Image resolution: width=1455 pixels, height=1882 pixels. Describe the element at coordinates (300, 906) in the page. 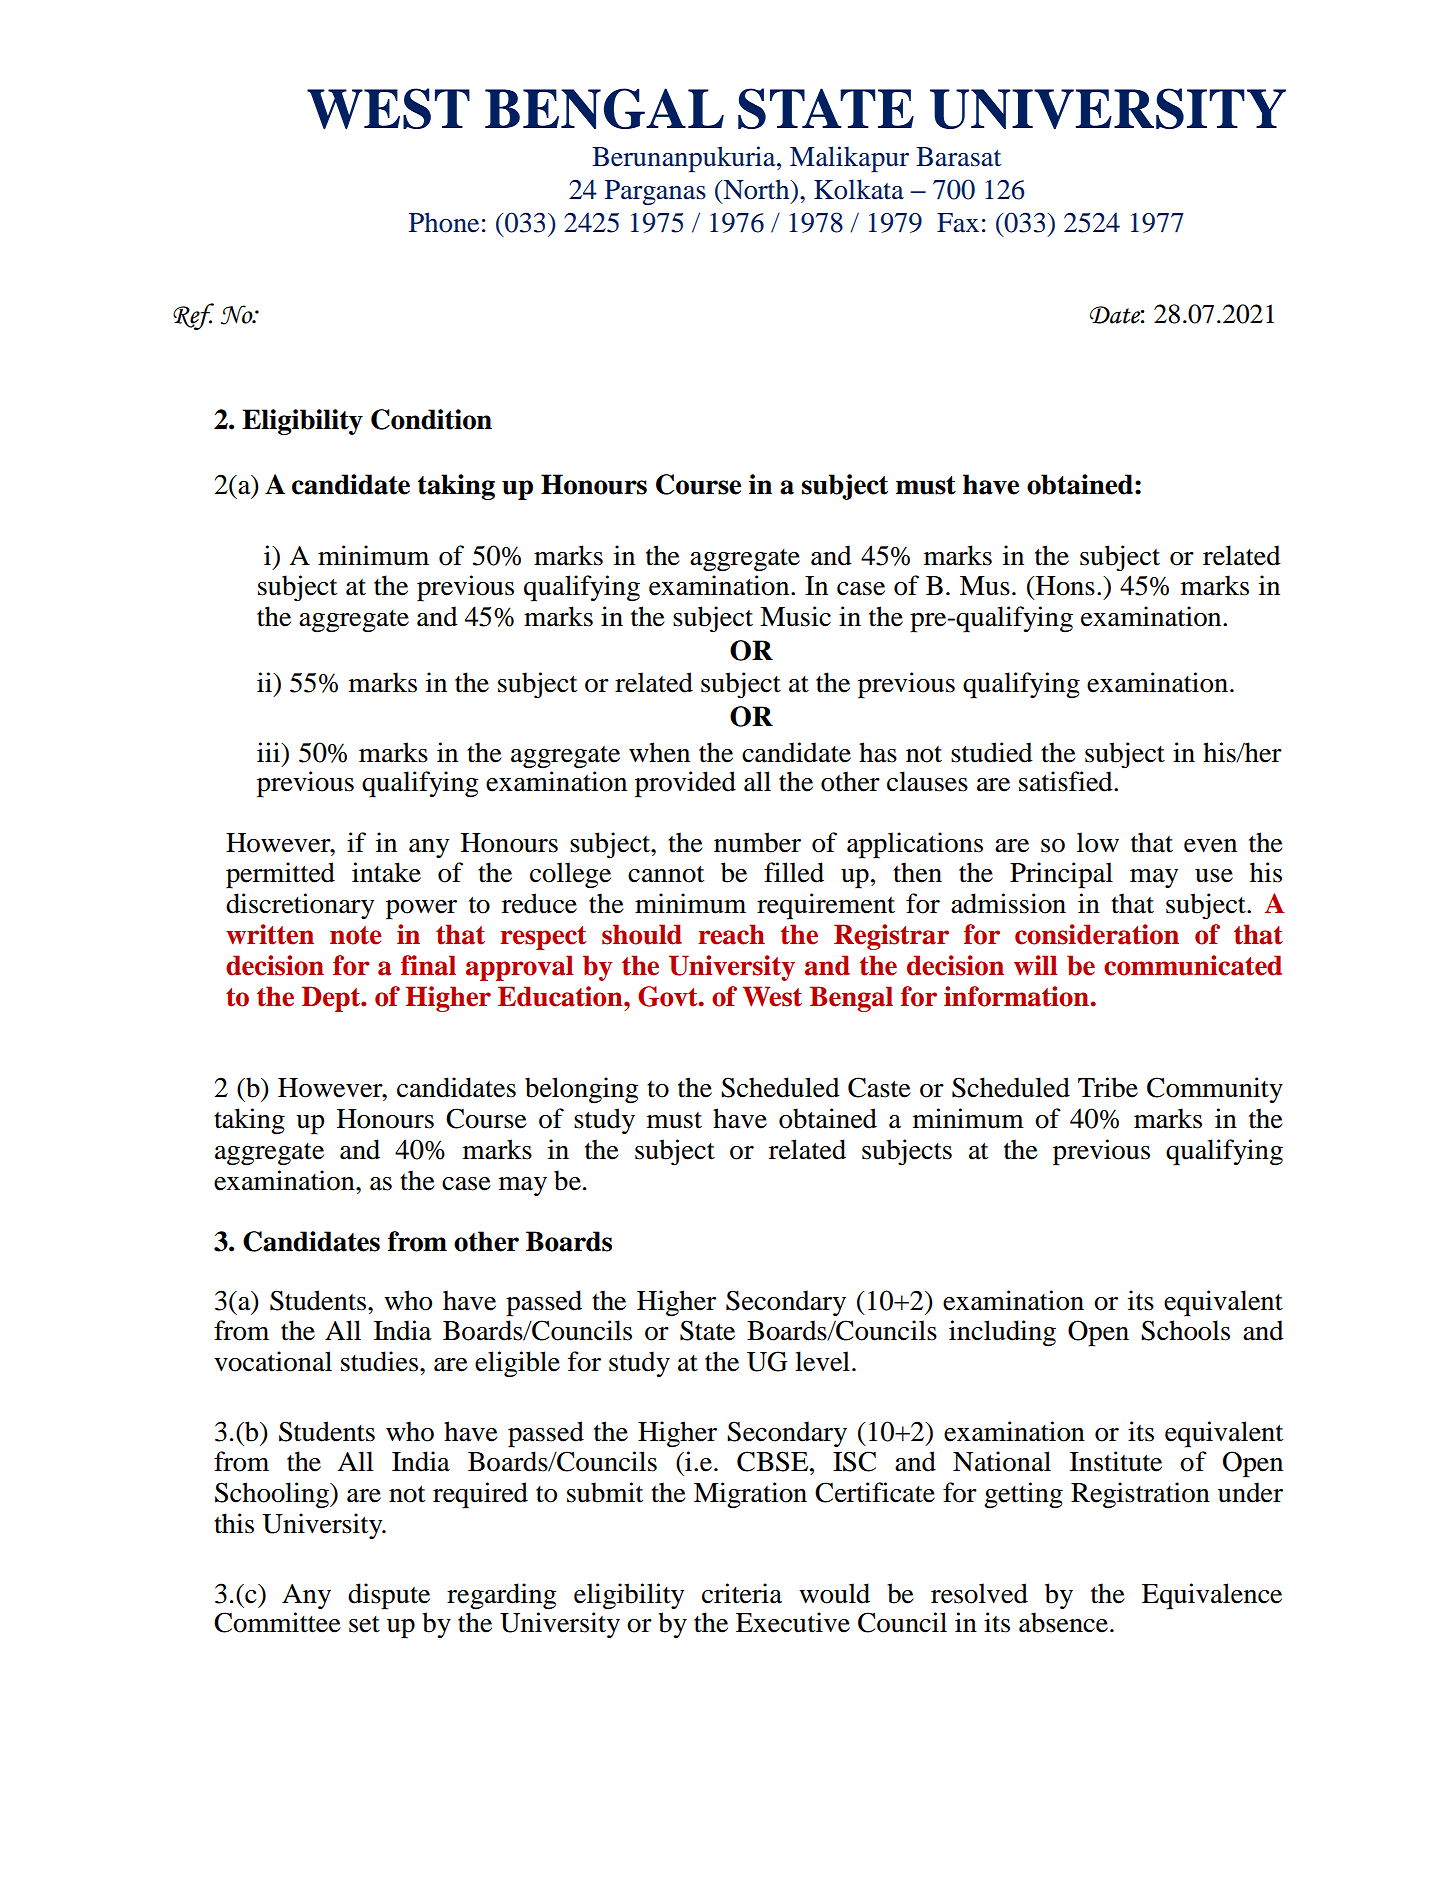

I see `discretionary` at that location.
